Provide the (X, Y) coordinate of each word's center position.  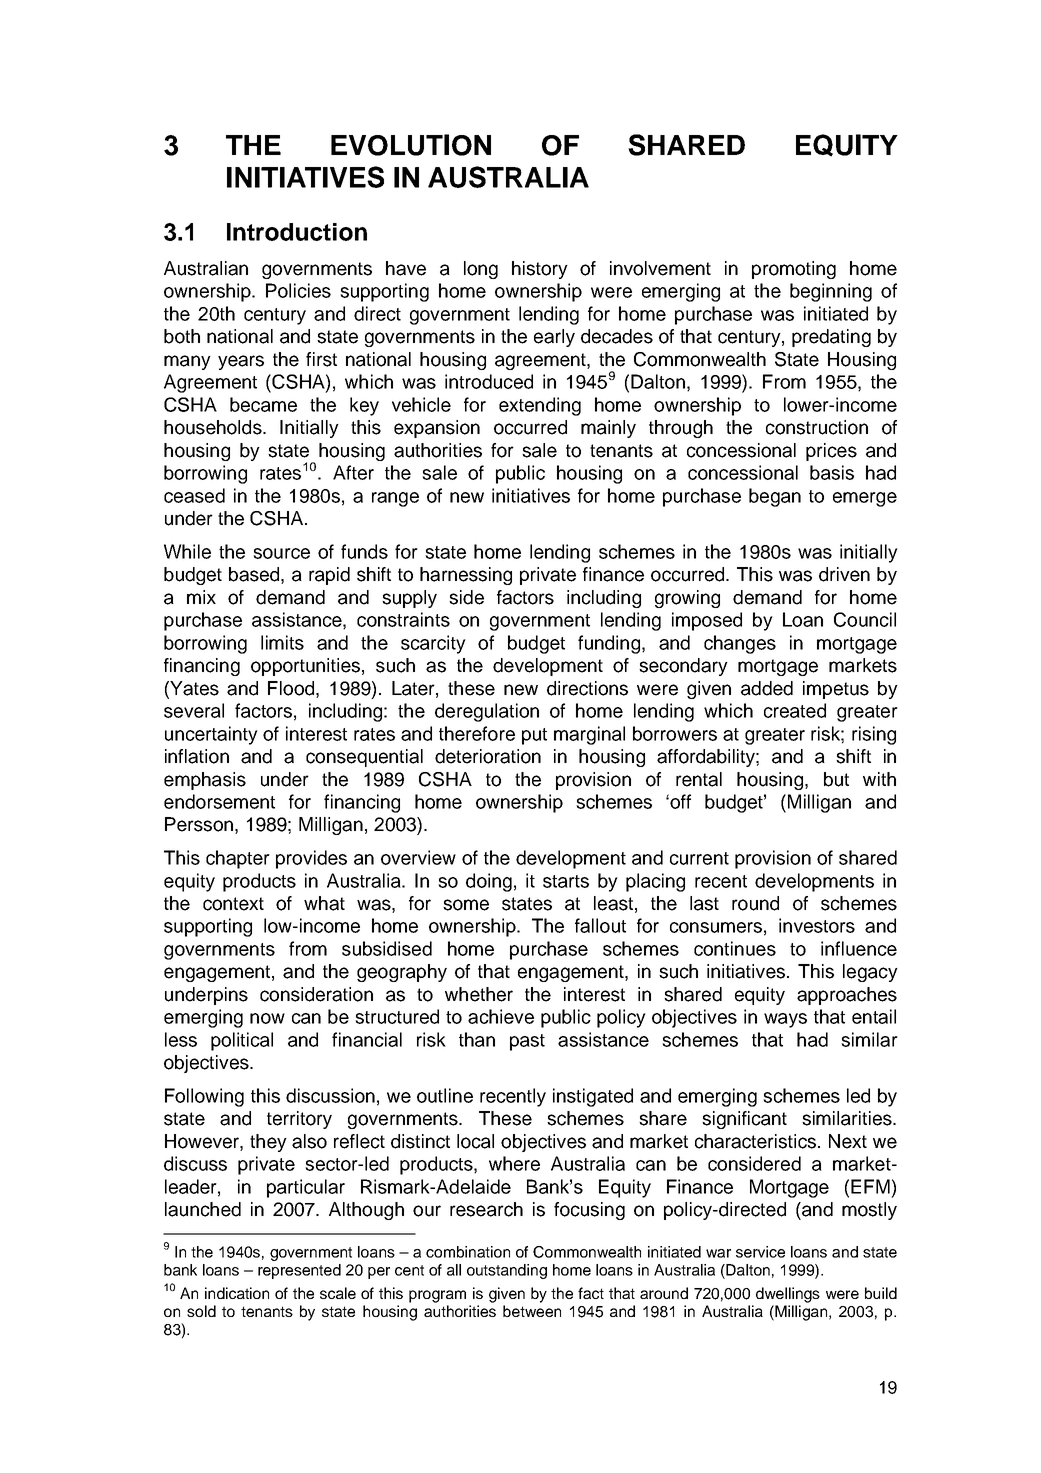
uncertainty (211, 735)
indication (237, 1293)
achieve (501, 1016)
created (795, 710)
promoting (794, 270)
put (534, 736)
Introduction (297, 232)
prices (831, 452)
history (540, 270)
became (263, 404)
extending (540, 406)
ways (785, 1020)
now (267, 1018)
